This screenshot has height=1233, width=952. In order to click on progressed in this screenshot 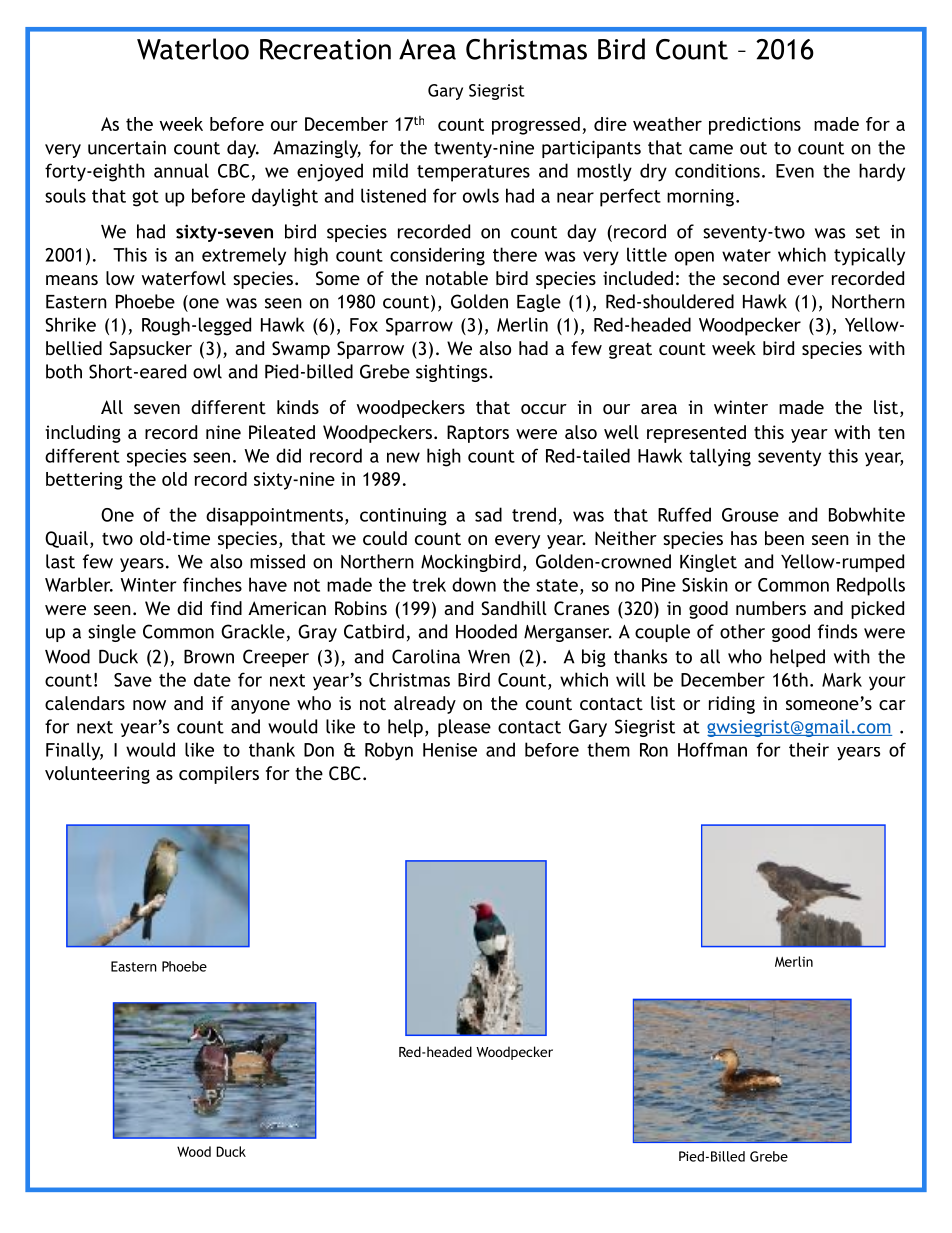, I will do `click(536, 126)`.
